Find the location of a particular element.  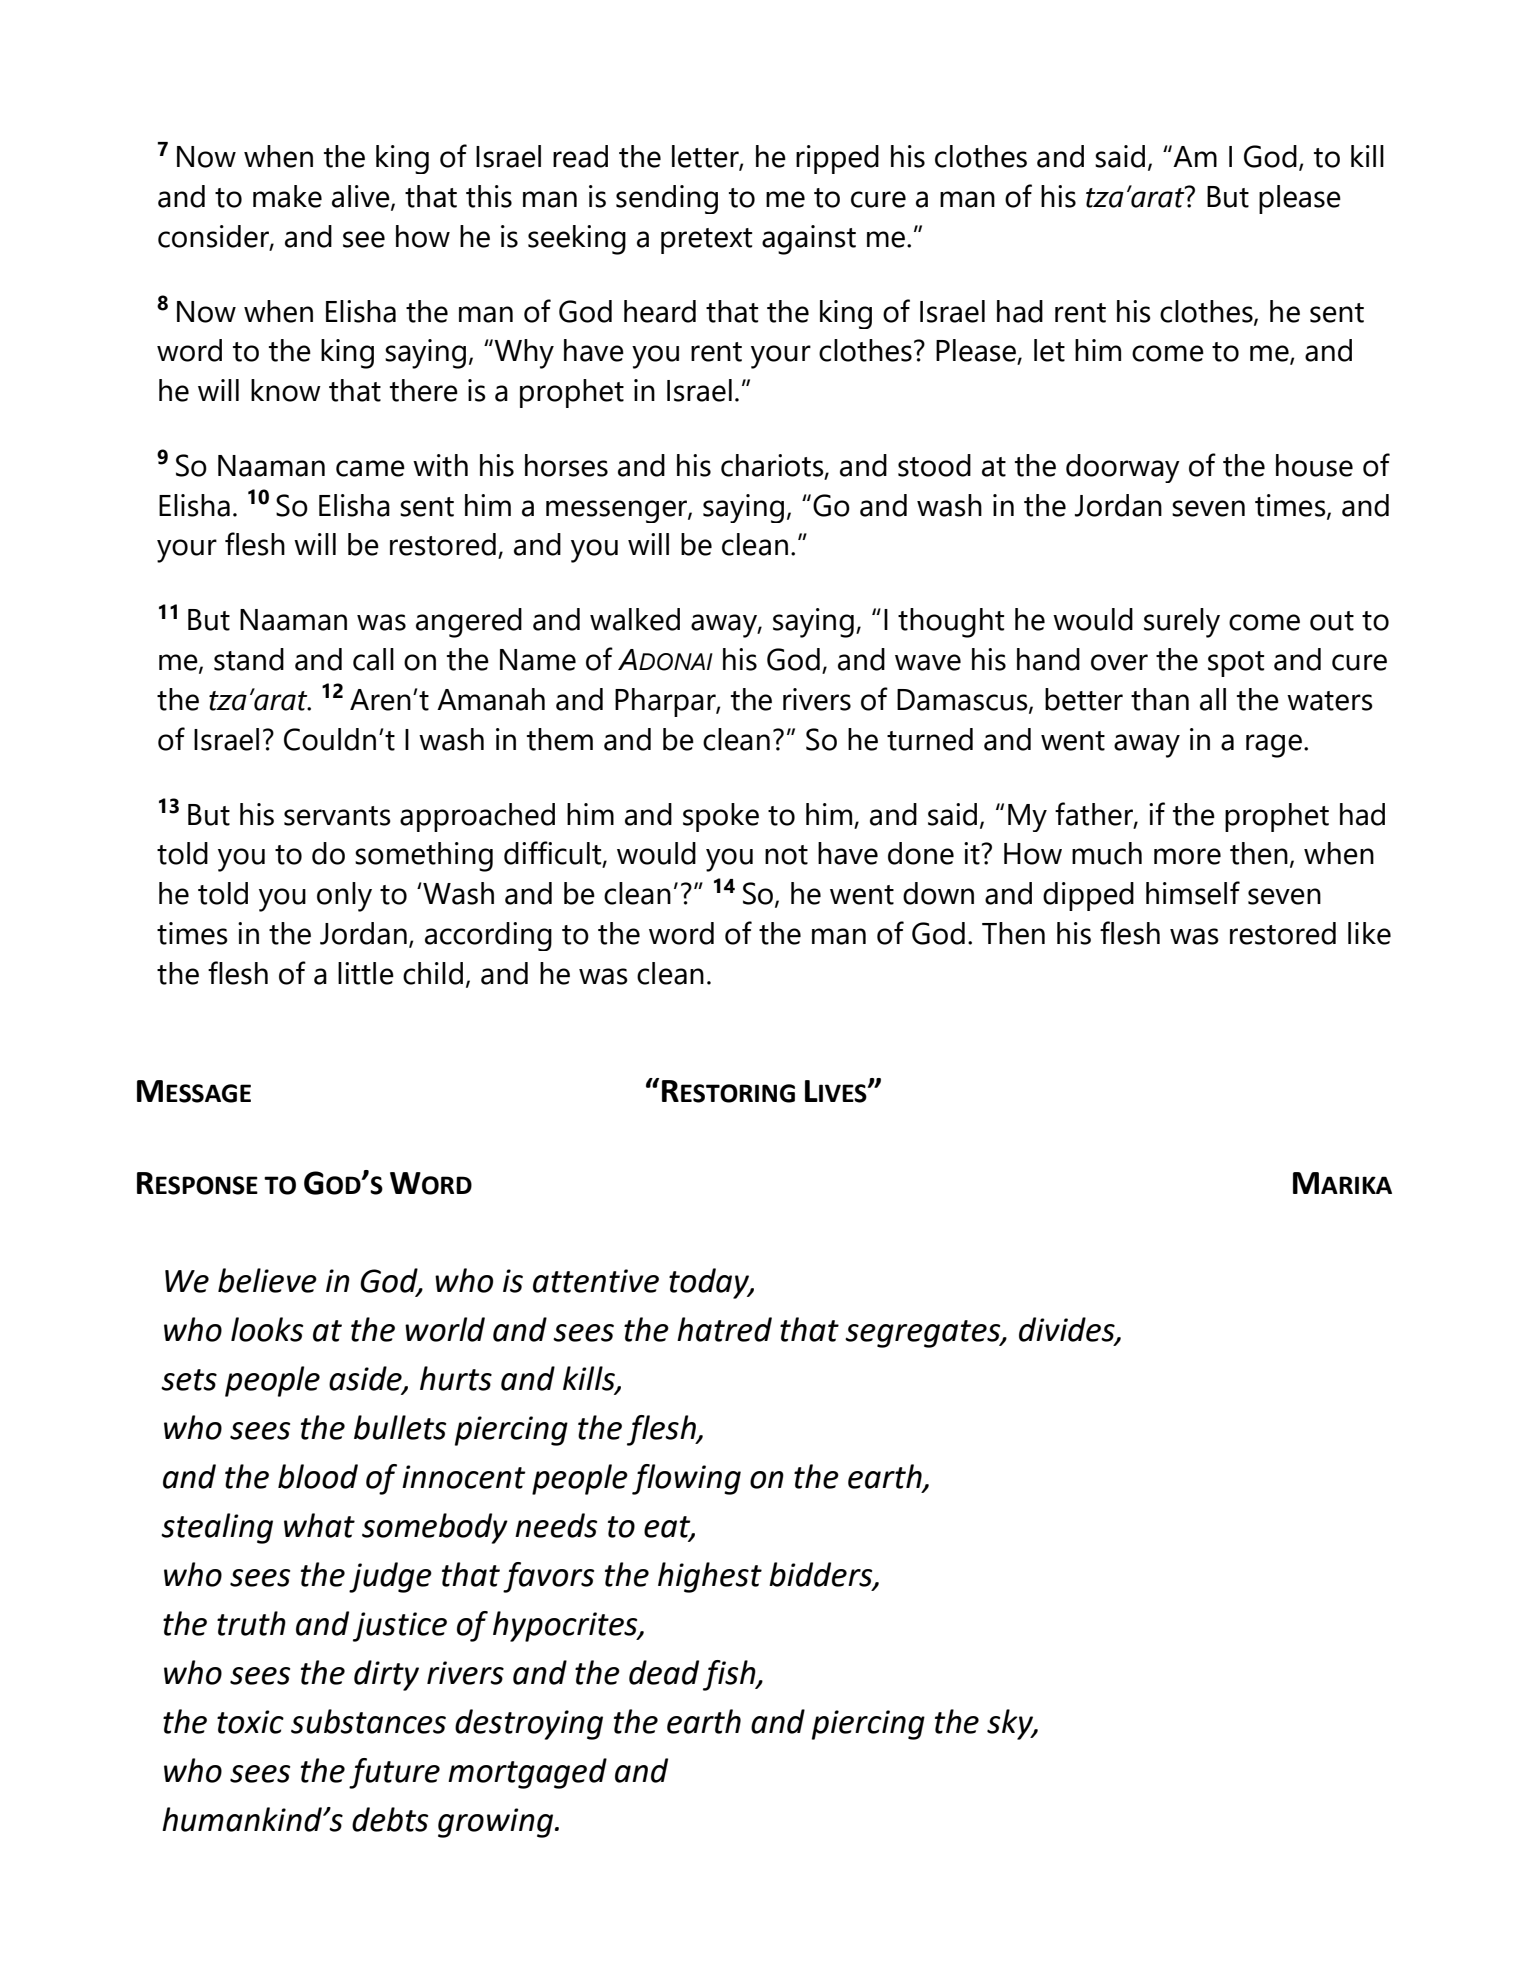

against is located at coordinates (809, 240).
